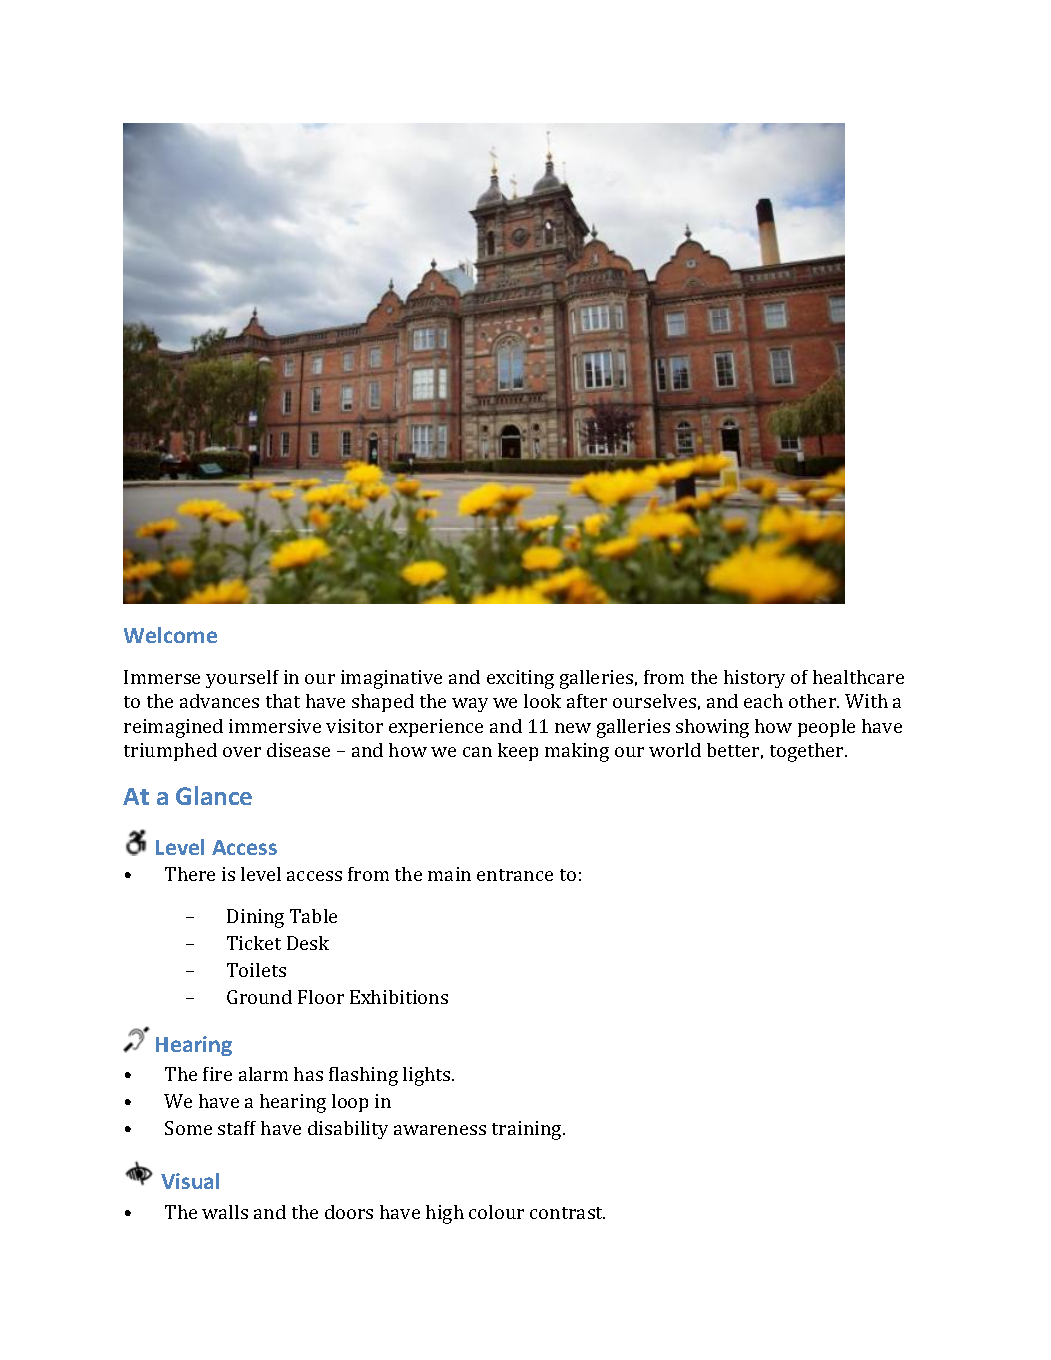  I want to click on history, so click(754, 679).
